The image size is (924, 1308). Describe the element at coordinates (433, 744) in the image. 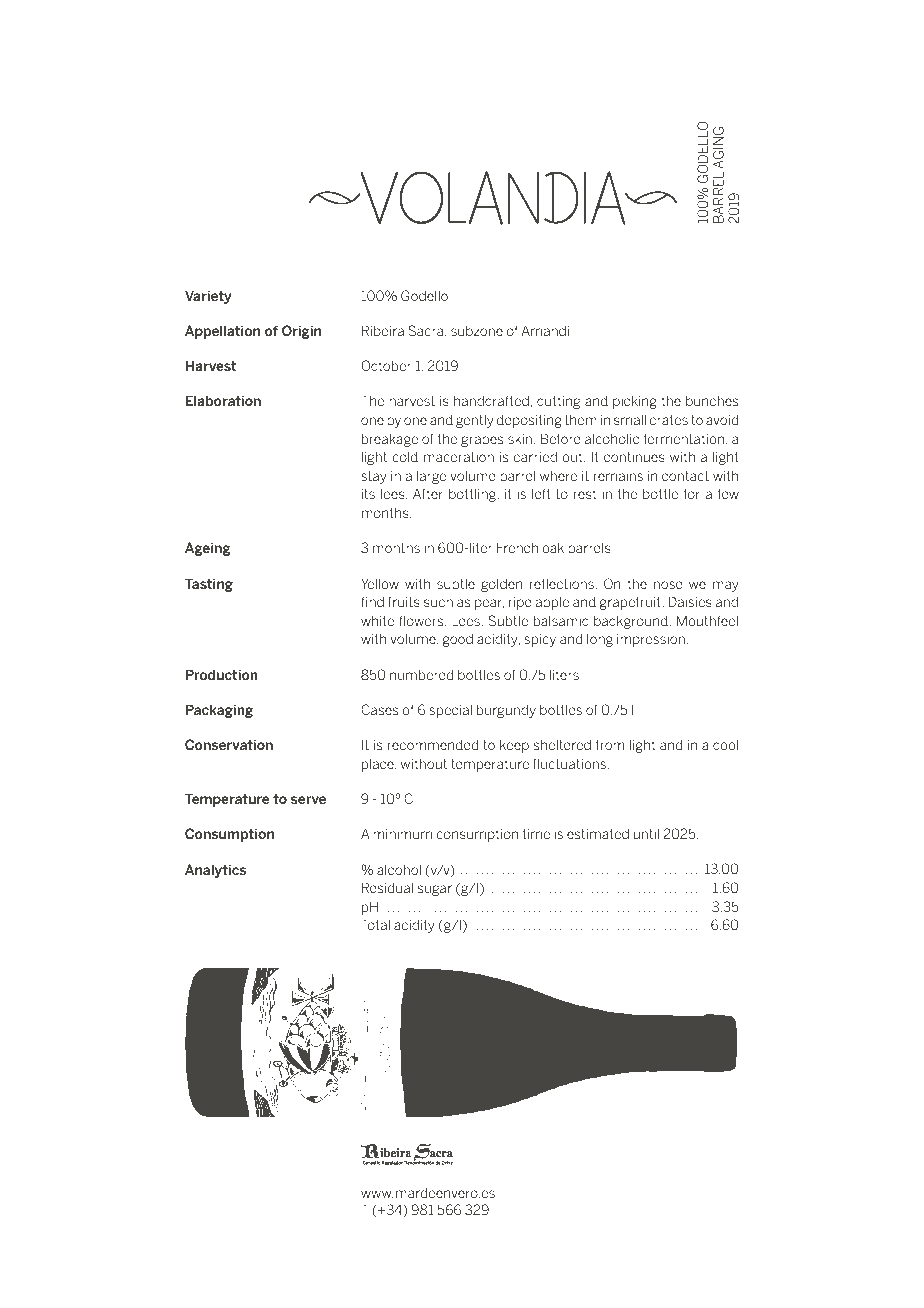

I see `recommended` at that location.
